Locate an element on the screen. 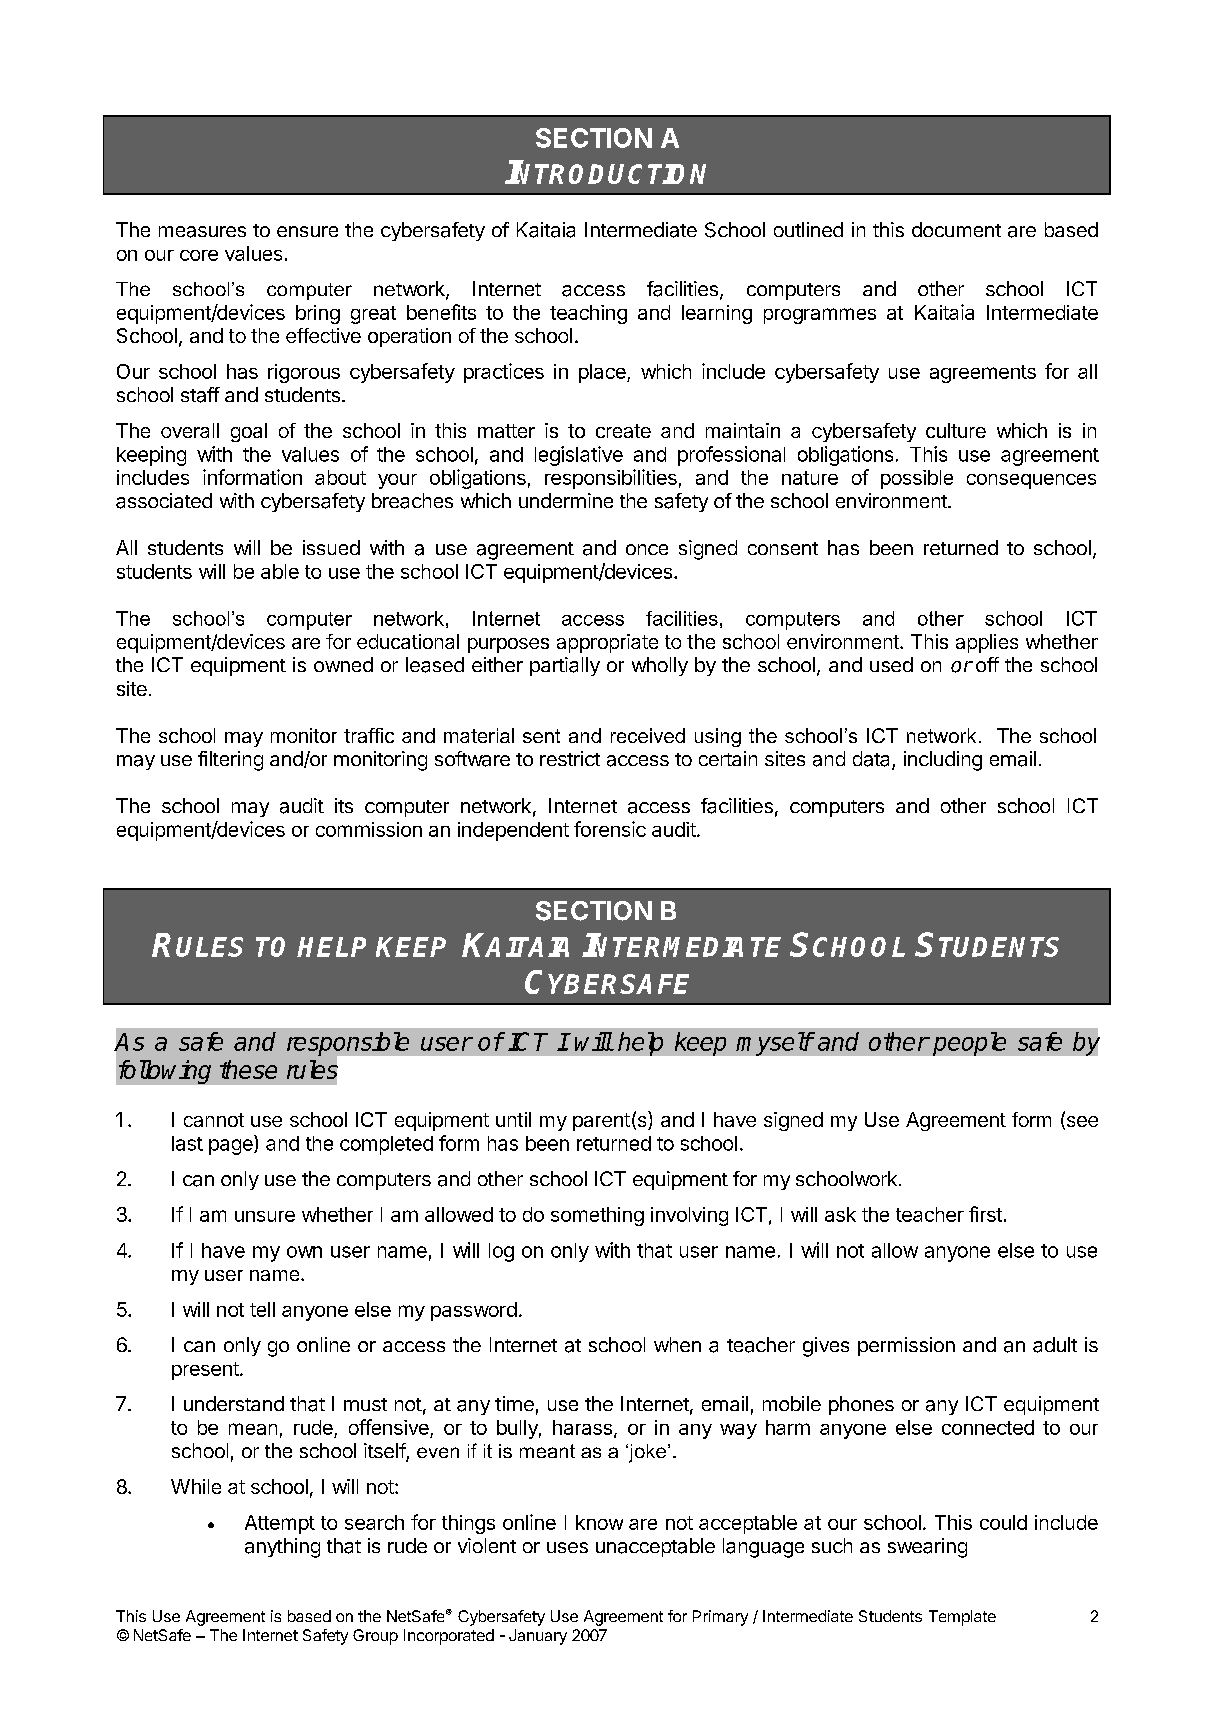 The height and width of the screenshot is (1717, 1214). uses is located at coordinates (567, 1547).
